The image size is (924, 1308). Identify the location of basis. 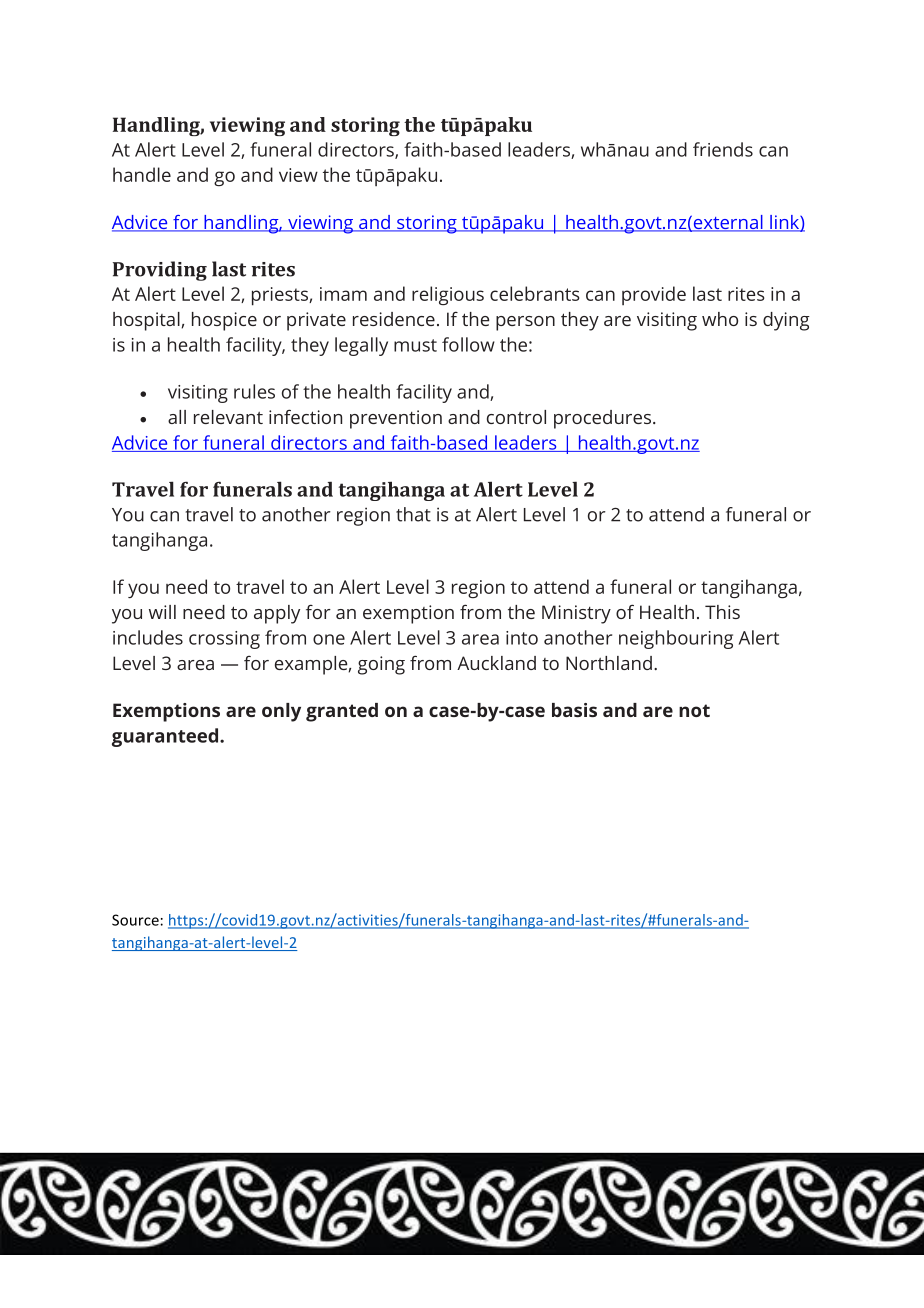
(574, 710).
